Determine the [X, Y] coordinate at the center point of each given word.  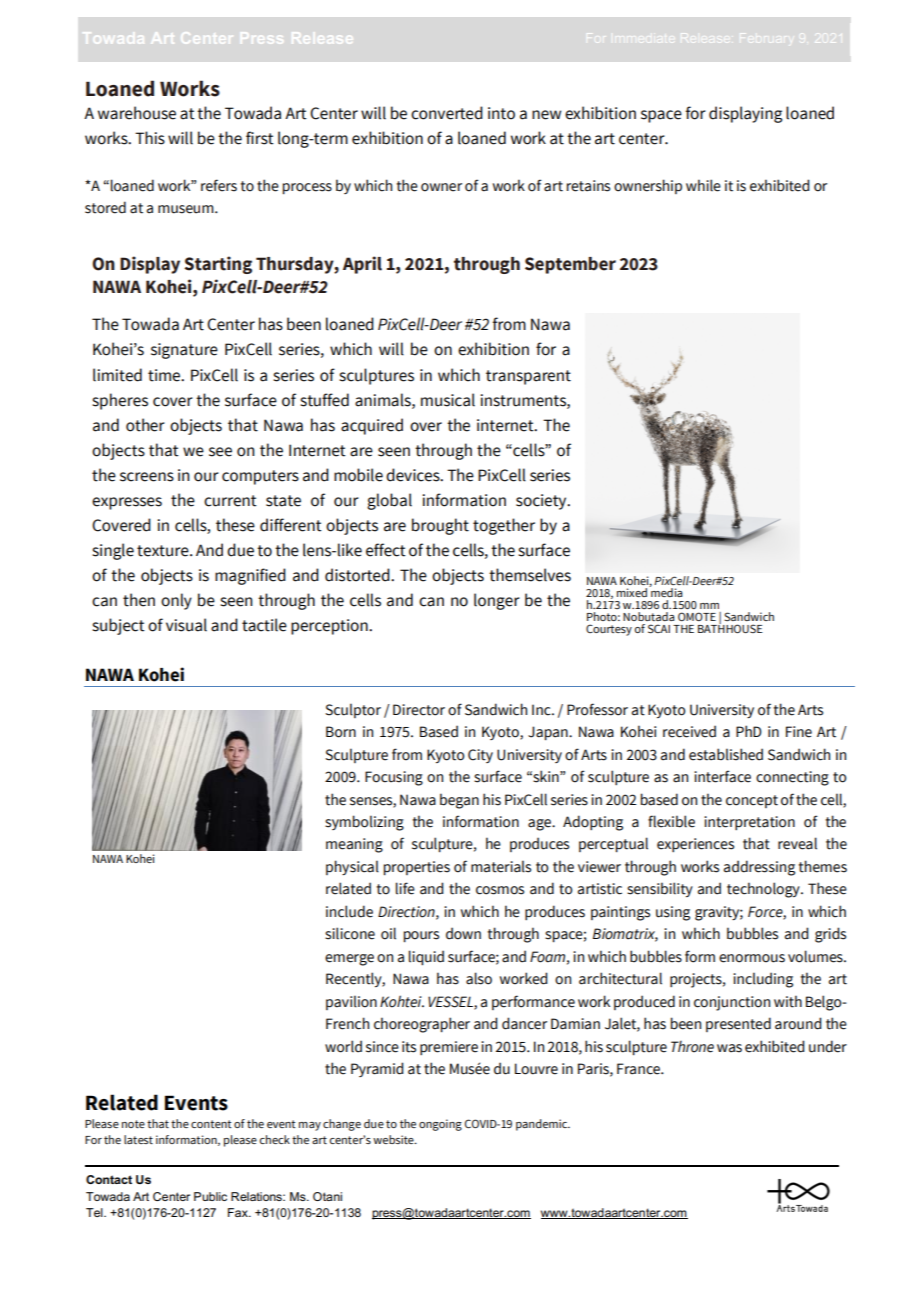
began [459, 801]
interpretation [749, 823]
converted [447, 113]
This [150, 138]
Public [210, 1196]
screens [147, 477]
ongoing [440, 1125]
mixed [632, 592]
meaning [354, 845]
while [703, 185]
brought [440, 526]
